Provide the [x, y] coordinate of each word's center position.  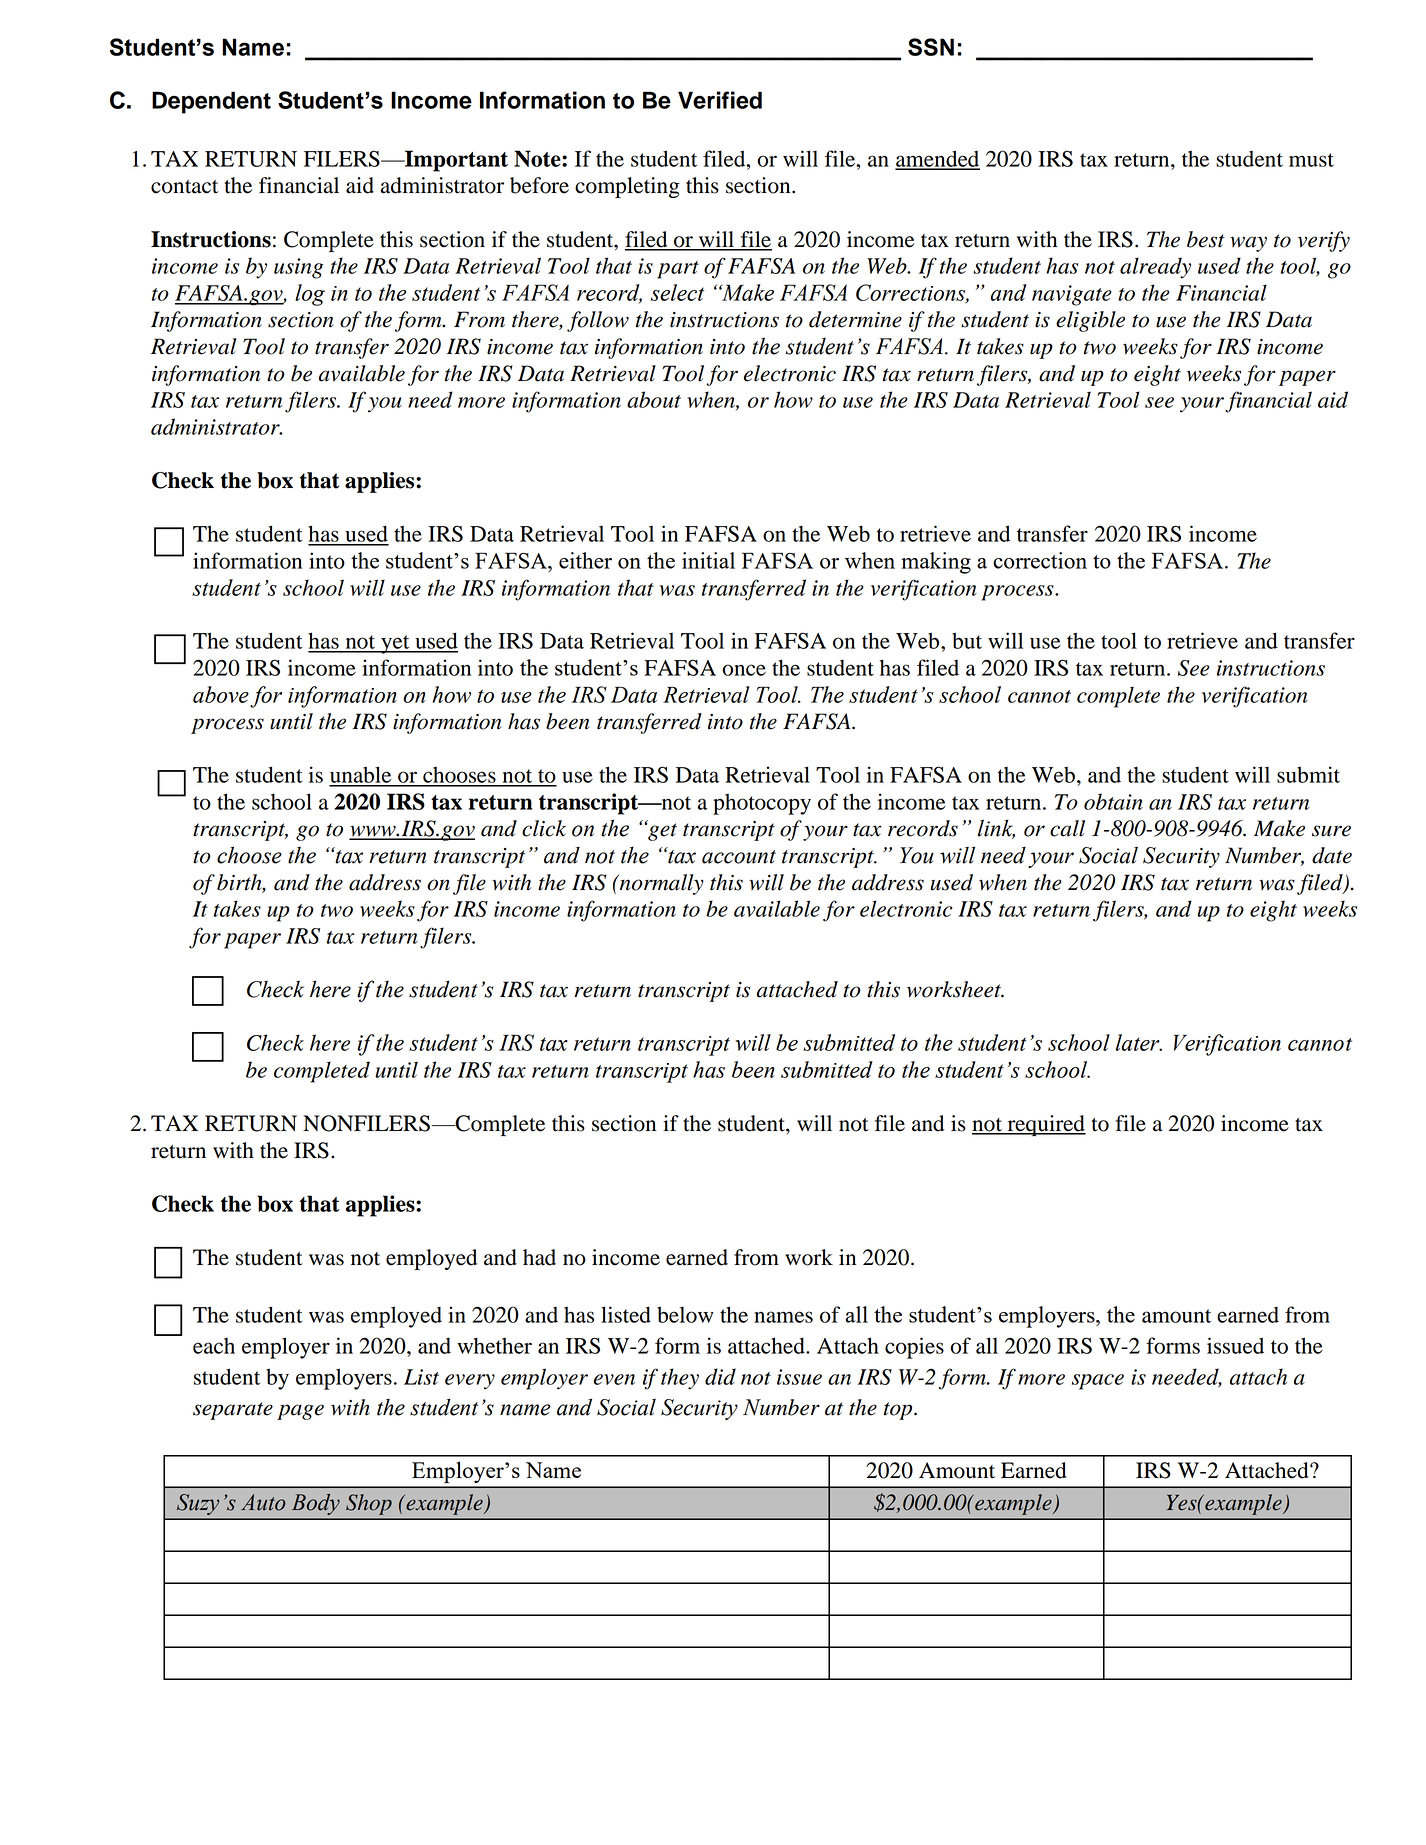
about [654, 399]
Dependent [211, 102]
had [539, 1257]
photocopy [762, 804]
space [1098, 1382]
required [1045, 1125]
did [720, 1376]
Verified [720, 100]
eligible [1090, 321]
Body [316, 1504]
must [1311, 160]
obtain [1113, 801]
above [221, 694]
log [310, 295]
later [1139, 1042]
